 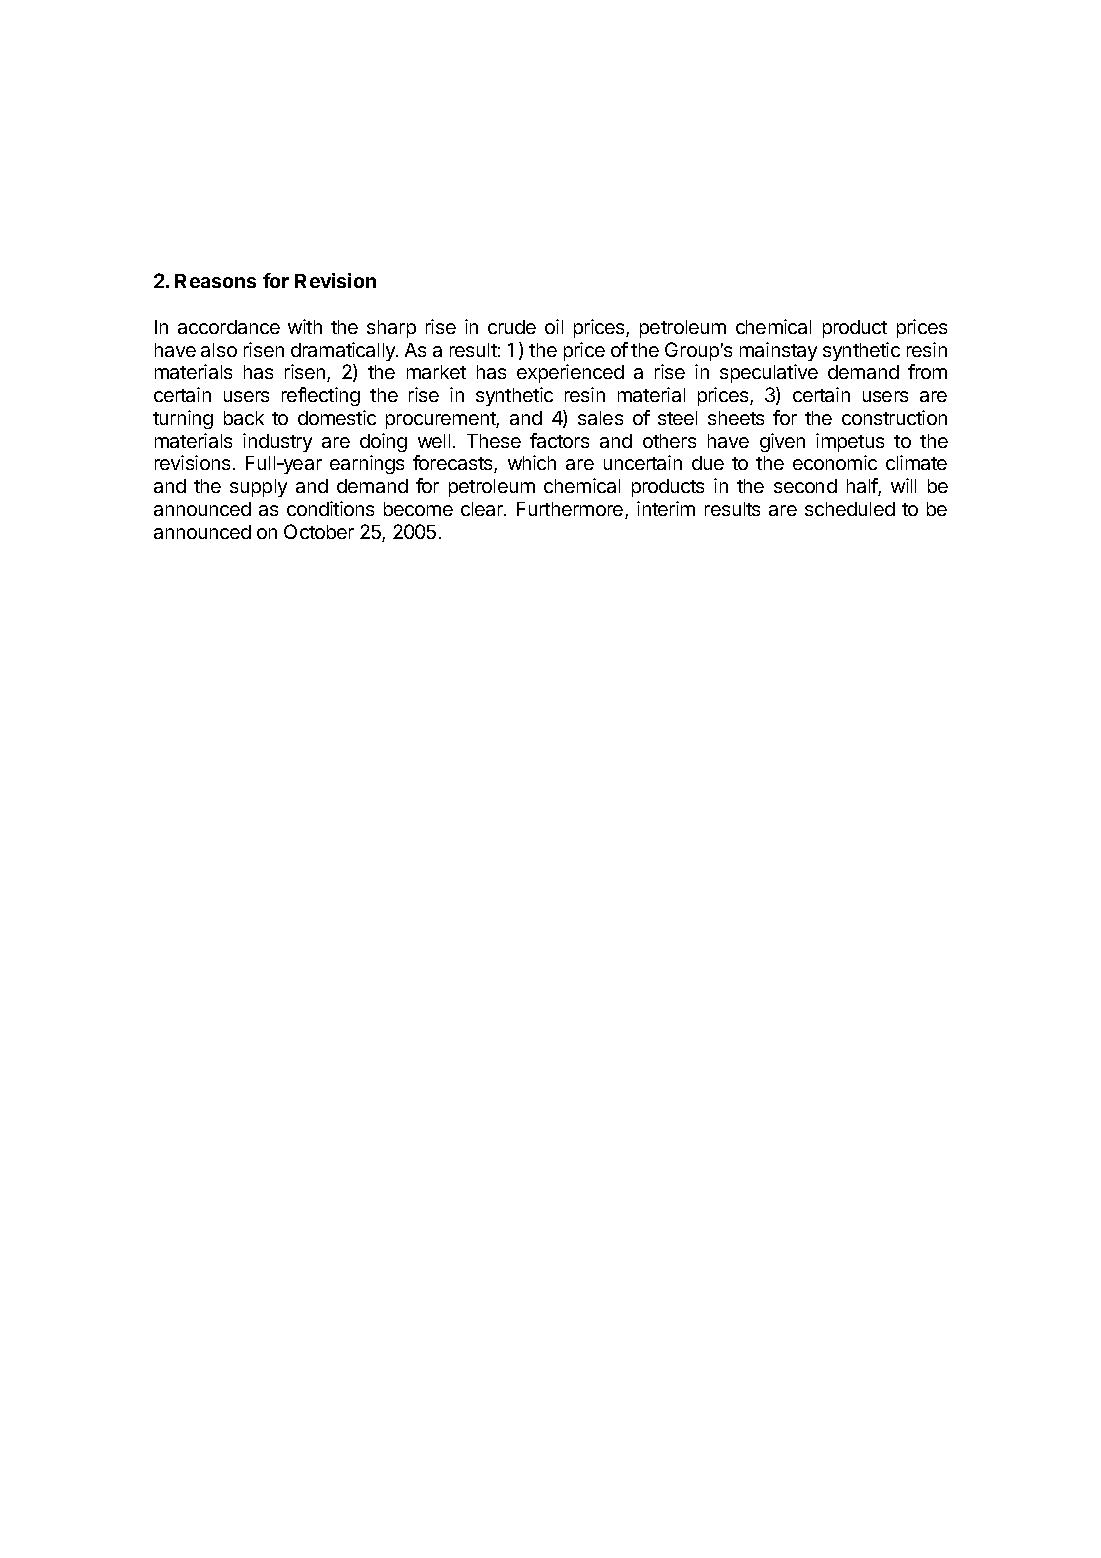 I want to click on Furthermore, so click(x=571, y=510).
